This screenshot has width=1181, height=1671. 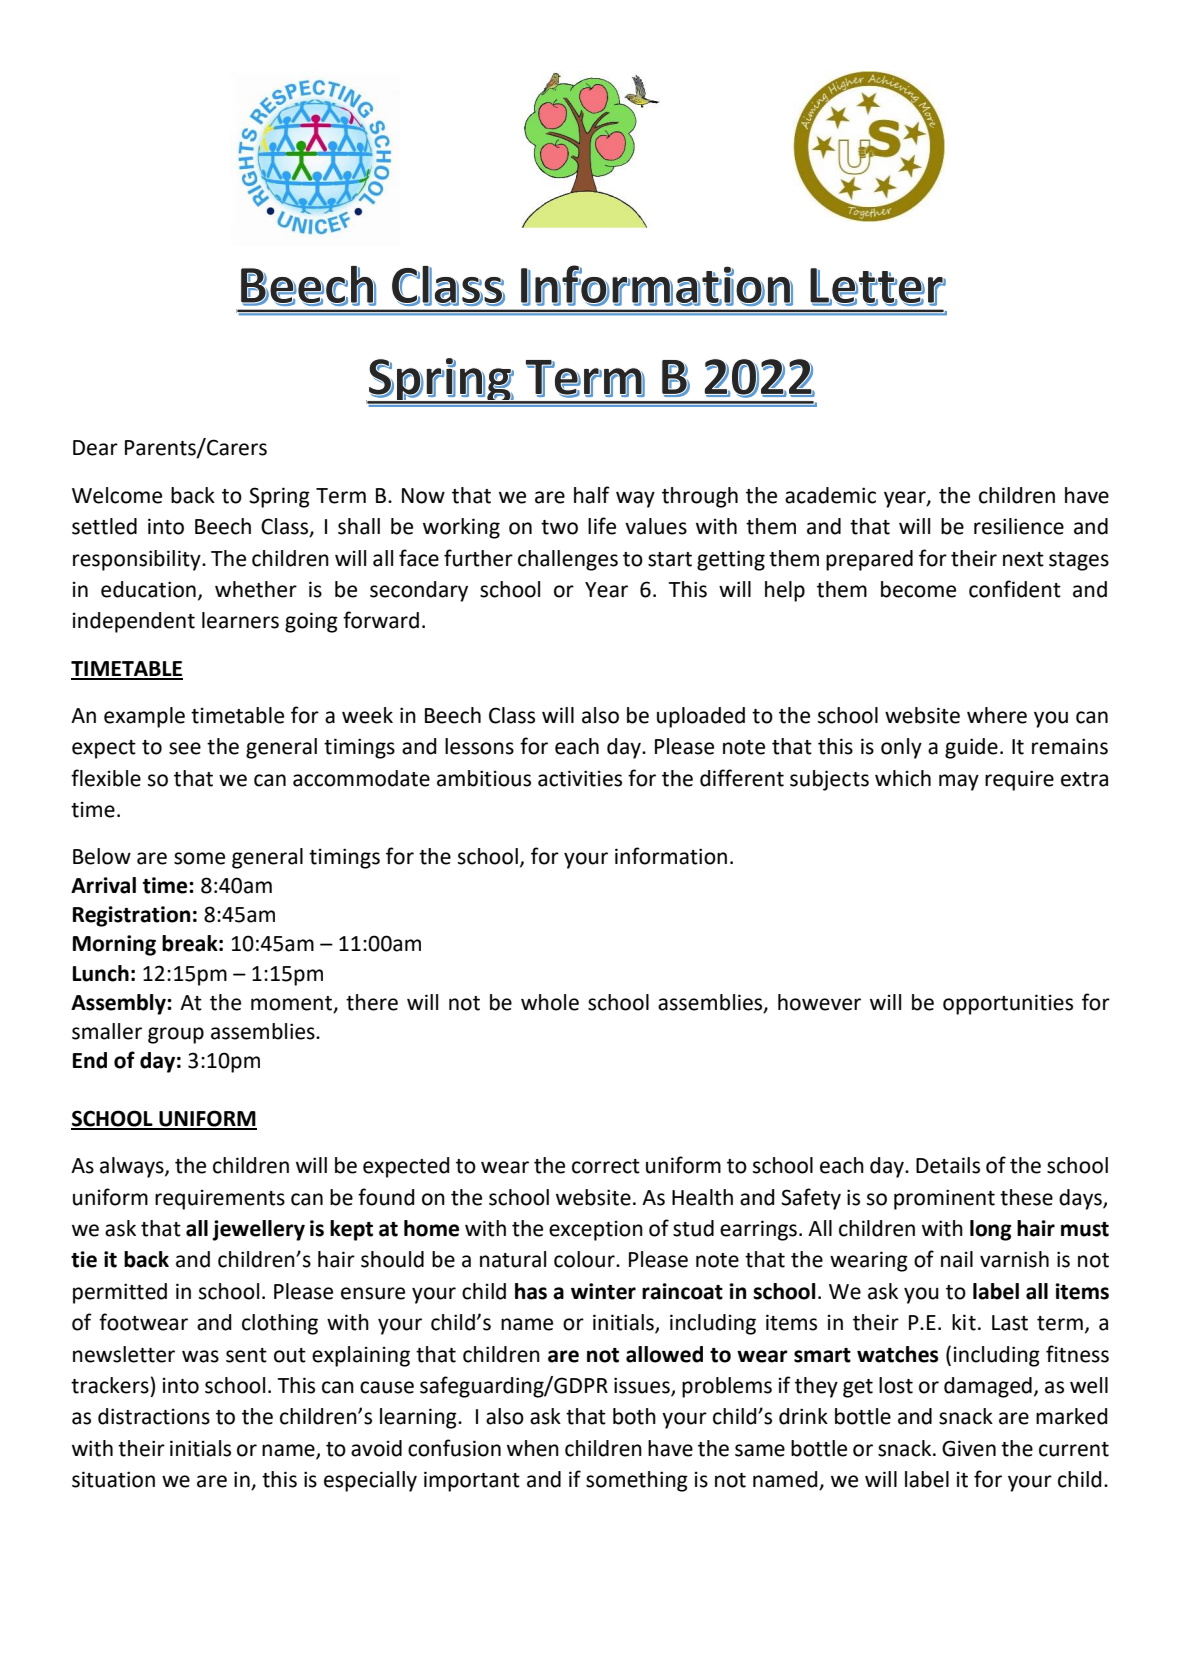 I want to click on uploaded, so click(x=701, y=717).
